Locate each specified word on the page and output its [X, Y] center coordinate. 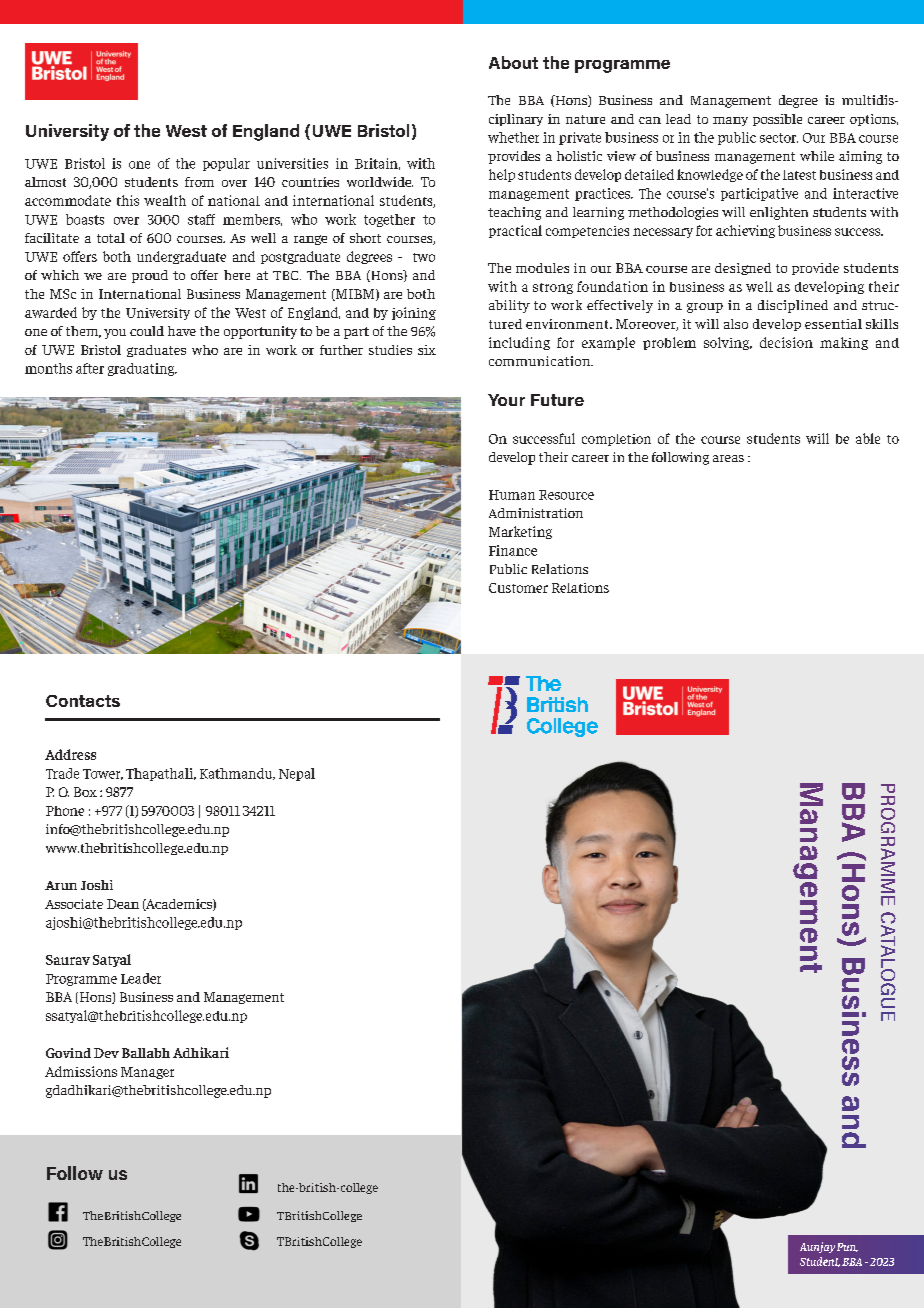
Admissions [81, 1071]
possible [777, 120]
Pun [847, 1247]
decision [786, 342]
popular [226, 164]
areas [728, 458]
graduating [142, 369]
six [427, 350]
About [513, 62]
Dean [123, 904]
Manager [147, 1073]
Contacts [83, 701]
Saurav [68, 960]
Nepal [297, 774]
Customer [518, 588]
